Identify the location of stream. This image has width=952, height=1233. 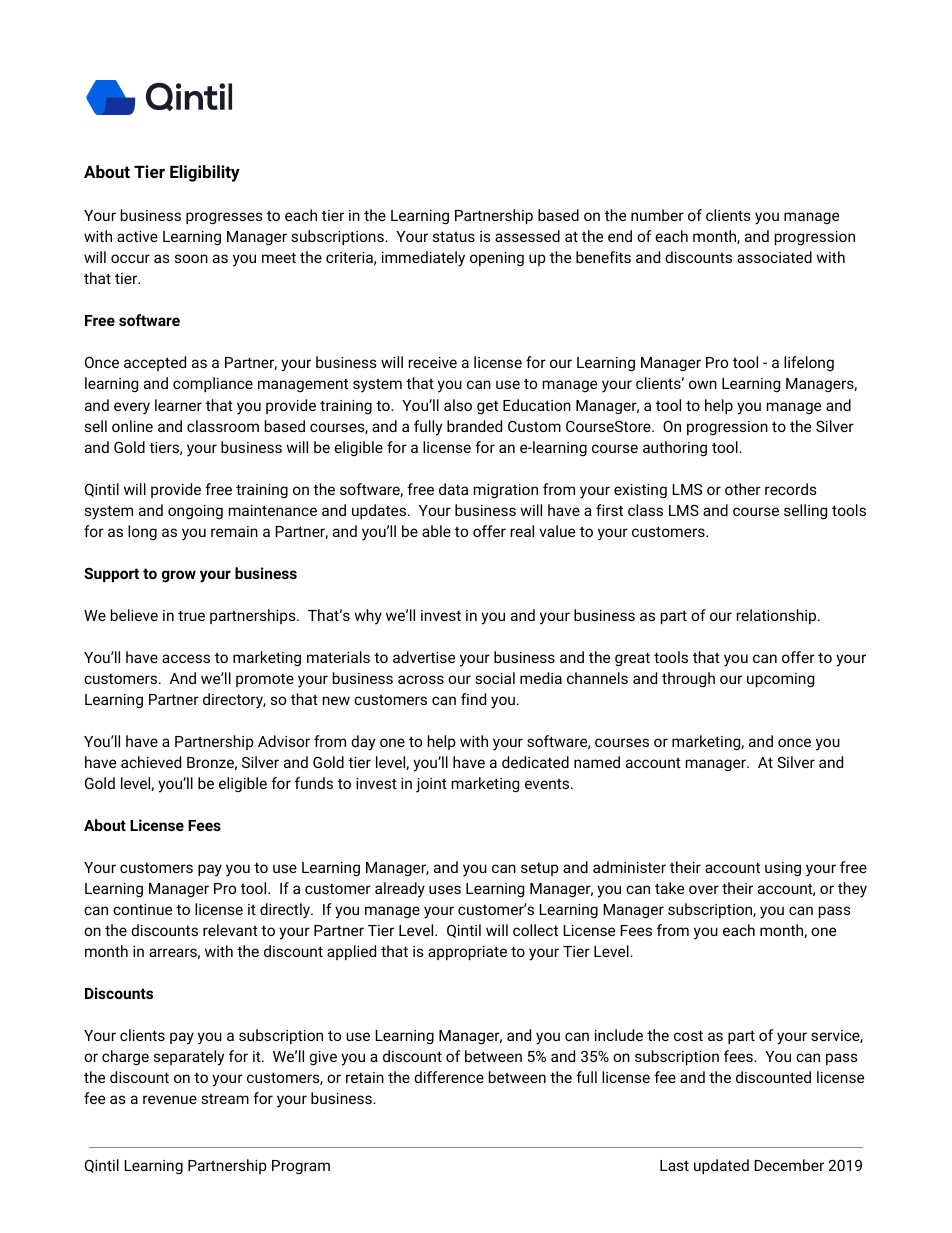
(225, 1099).
